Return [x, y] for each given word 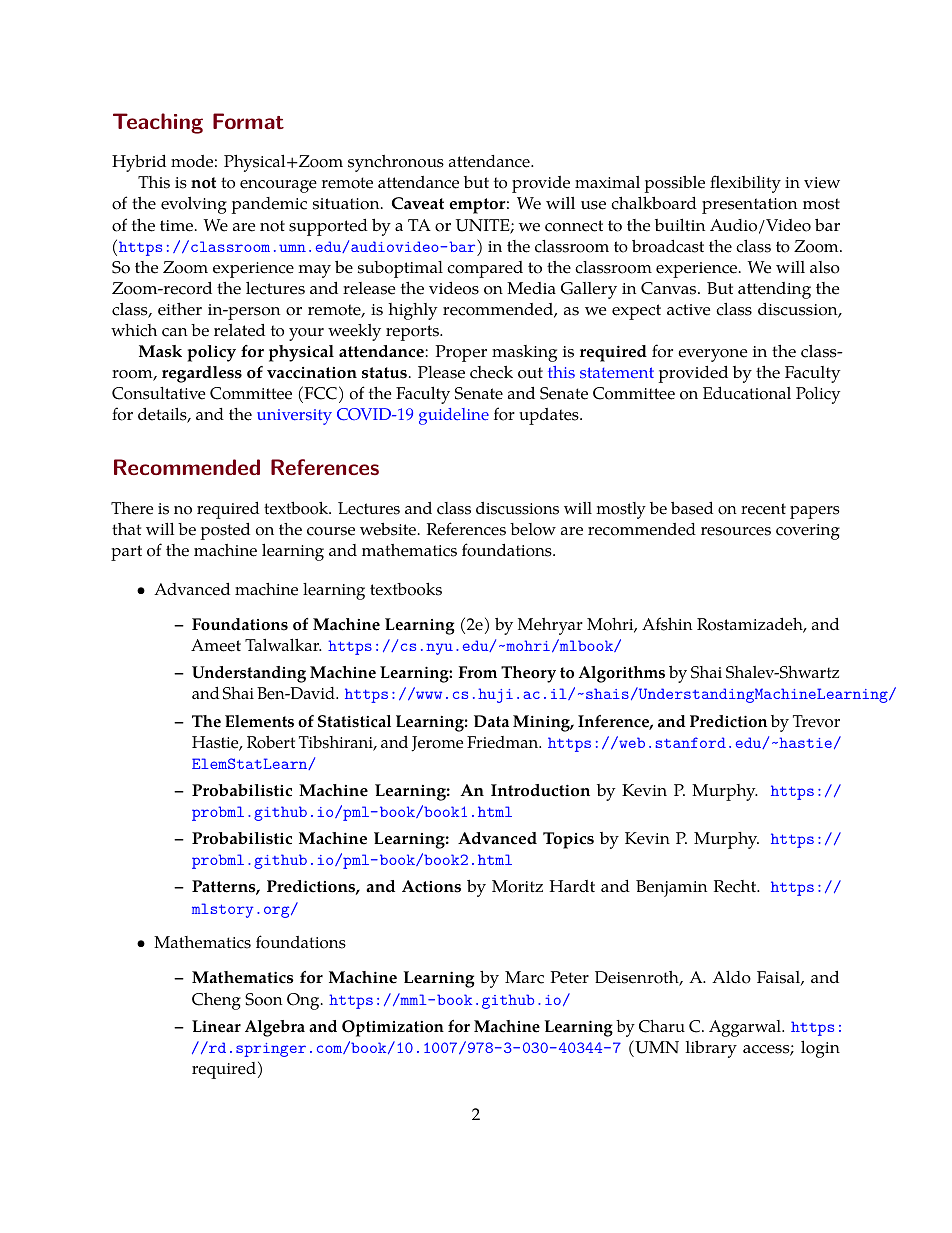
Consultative [159, 393]
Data [491, 721]
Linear [216, 1026]
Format [248, 121]
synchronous [396, 163]
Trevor [816, 721]
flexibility [745, 184]
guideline [454, 416]
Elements [259, 721]
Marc [524, 977]
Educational [747, 393]
